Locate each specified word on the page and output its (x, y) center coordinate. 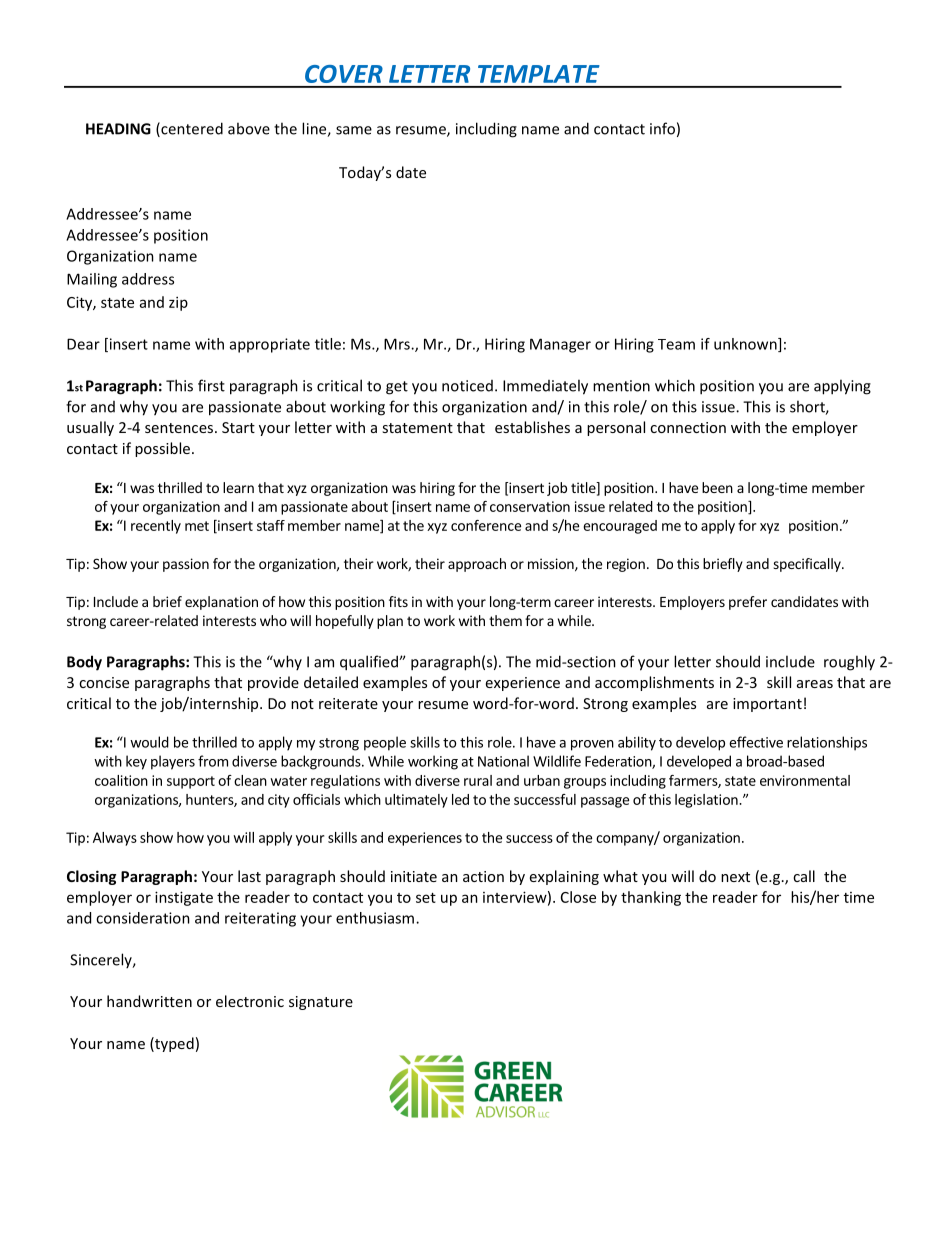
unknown (746, 345)
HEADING (118, 129)
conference (486, 525)
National (503, 761)
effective (756, 742)
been (717, 487)
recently (156, 527)
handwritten (149, 1001)
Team (676, 344)
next (735, 877)
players (173, 762)
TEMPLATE (538, 74)
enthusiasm (376, 918)
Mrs (398, 344)
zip (178, 303)
